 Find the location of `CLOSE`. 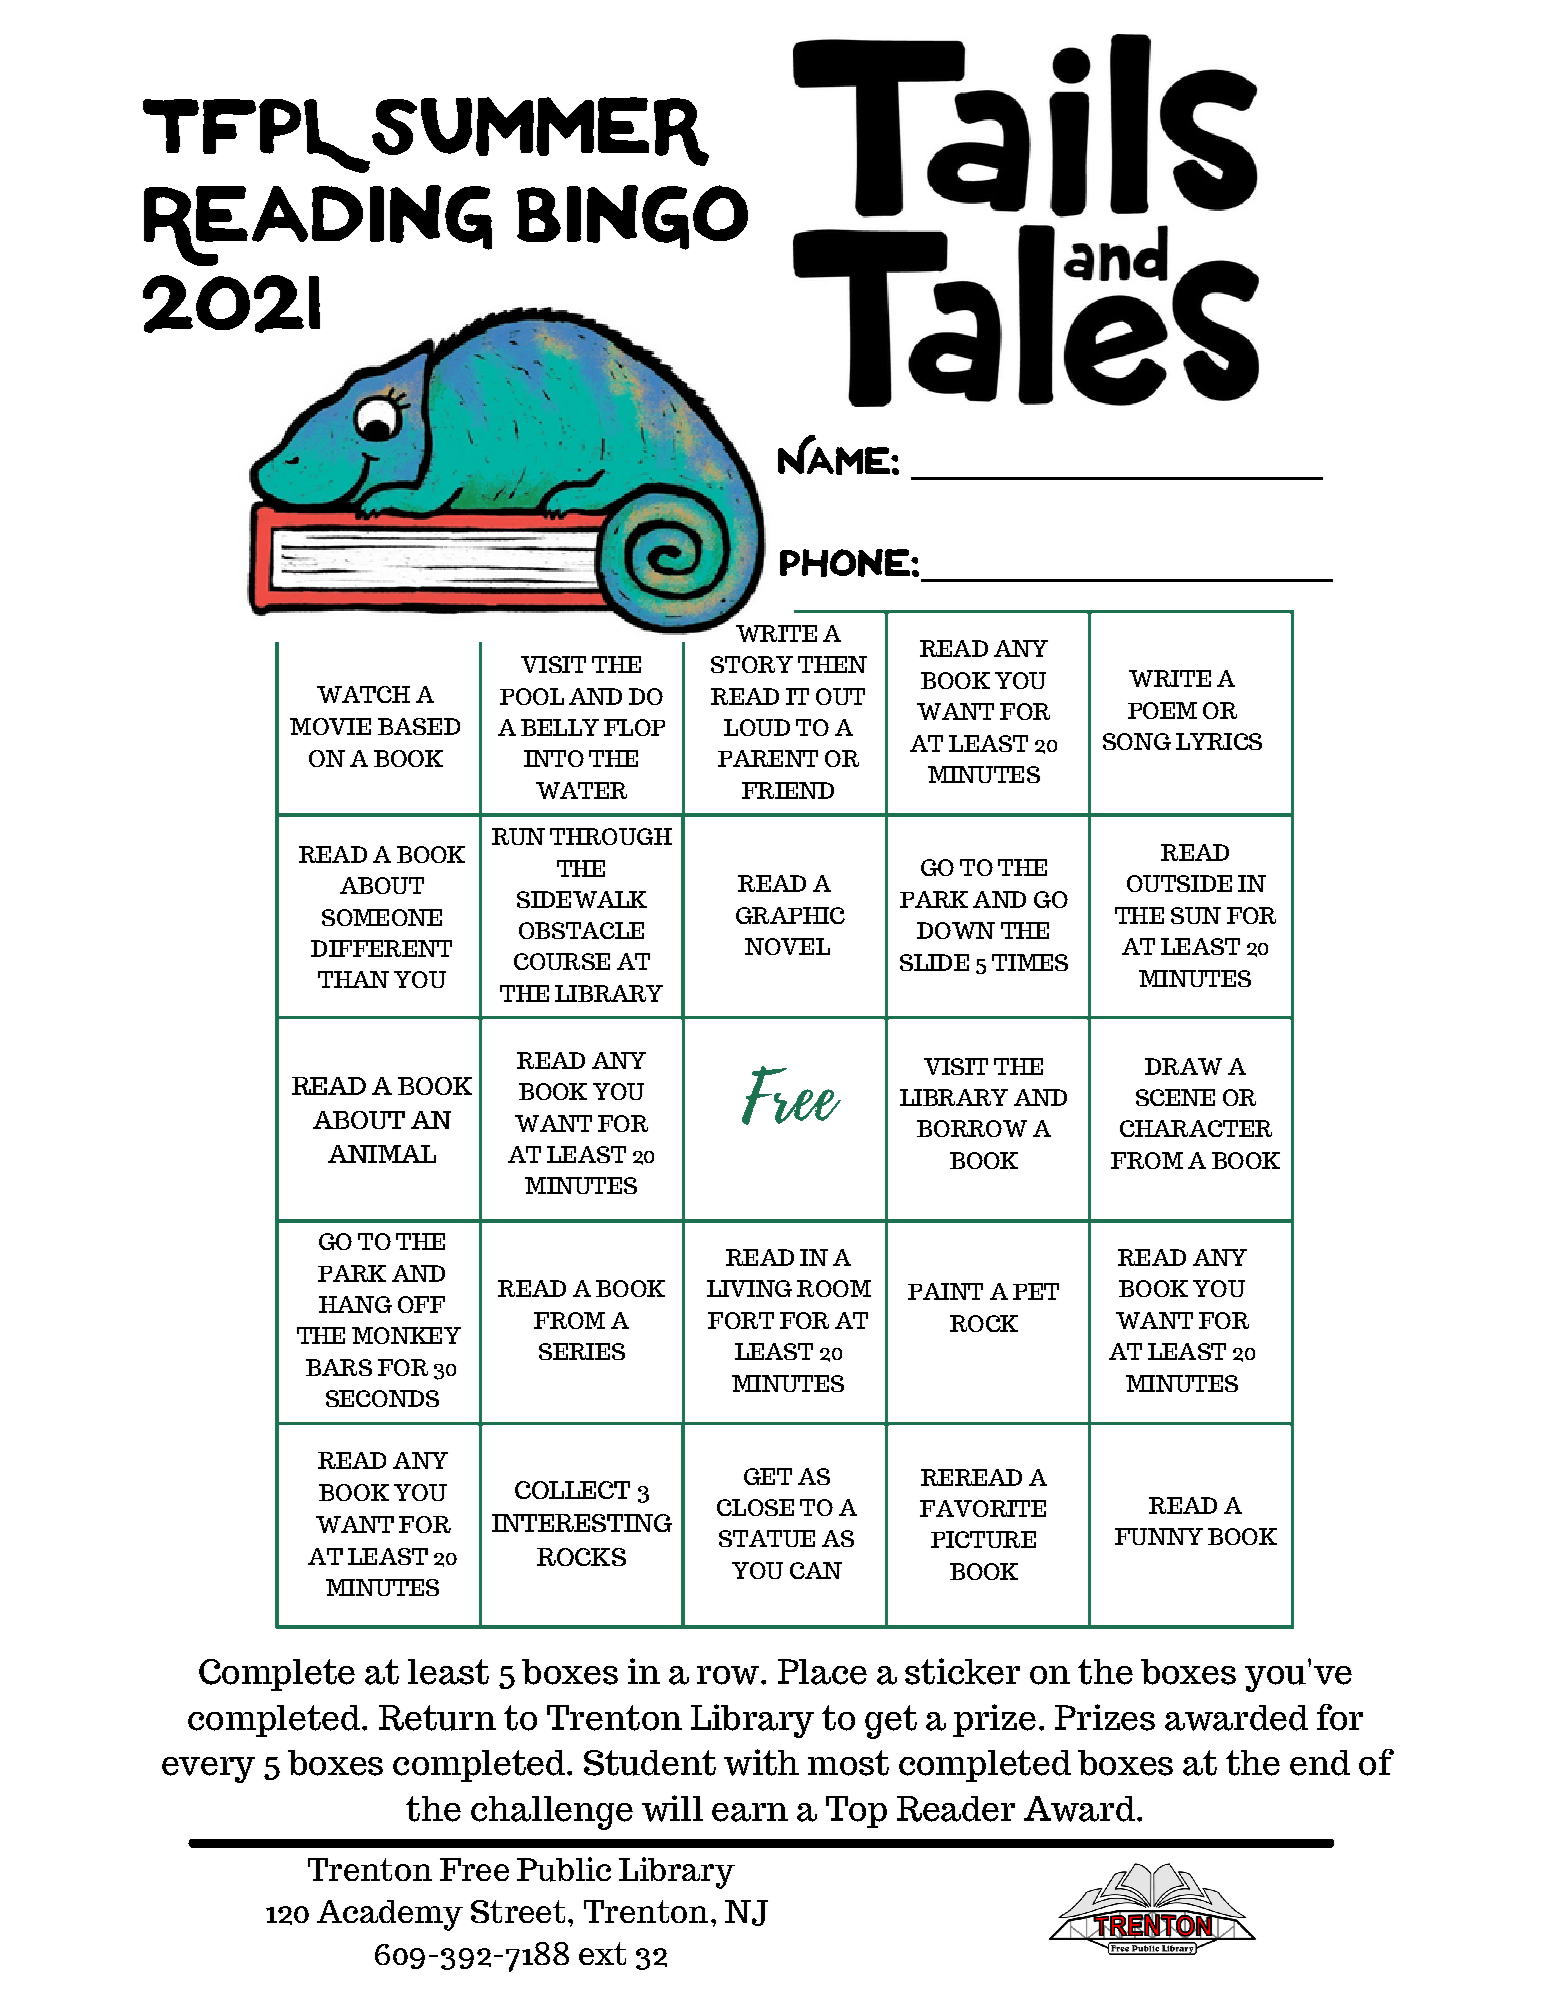

CLOSE is located at coordinates (755, 1507).
